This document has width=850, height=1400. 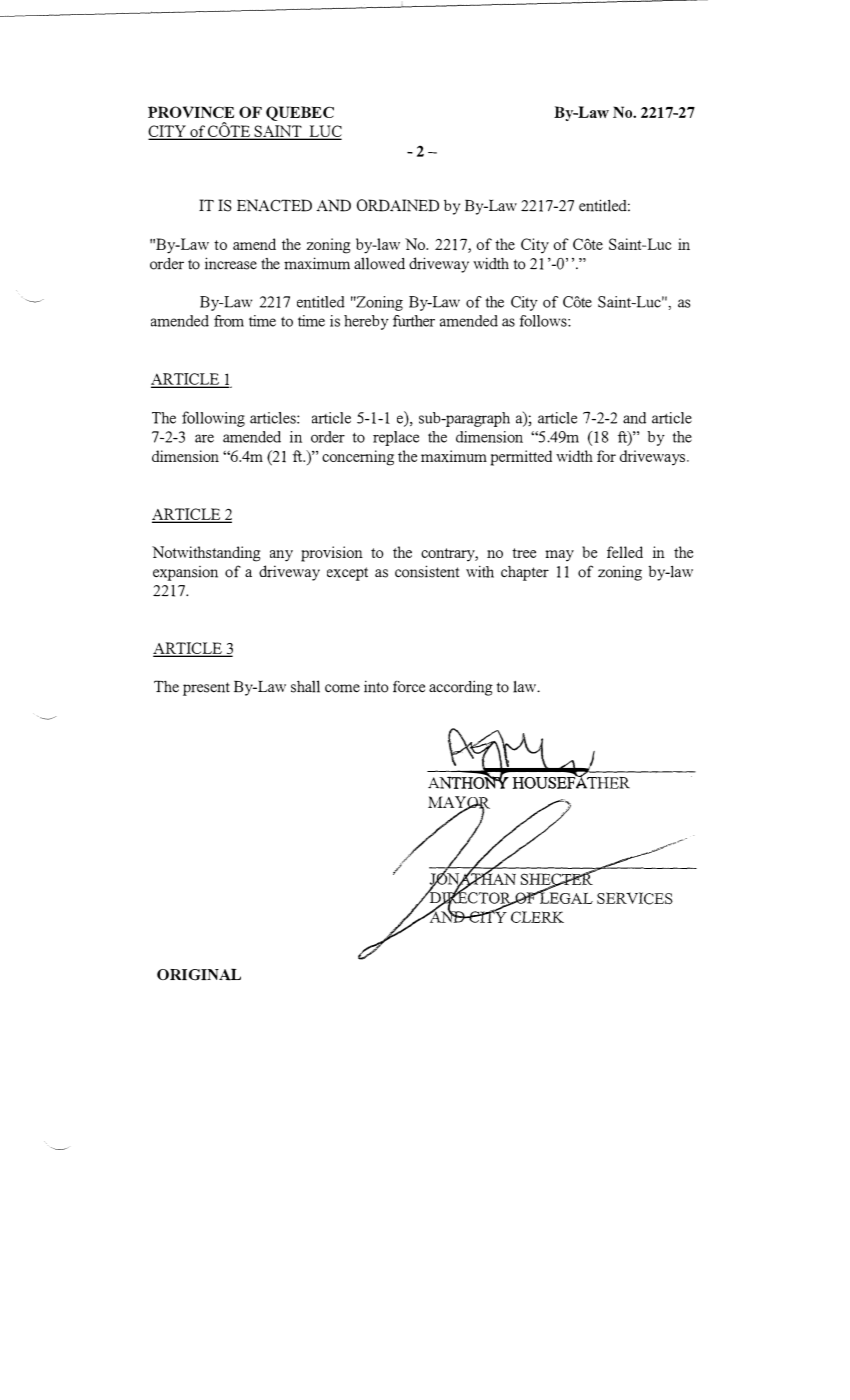 I want to click on ORDAINED, so click(x=398, y=205).
